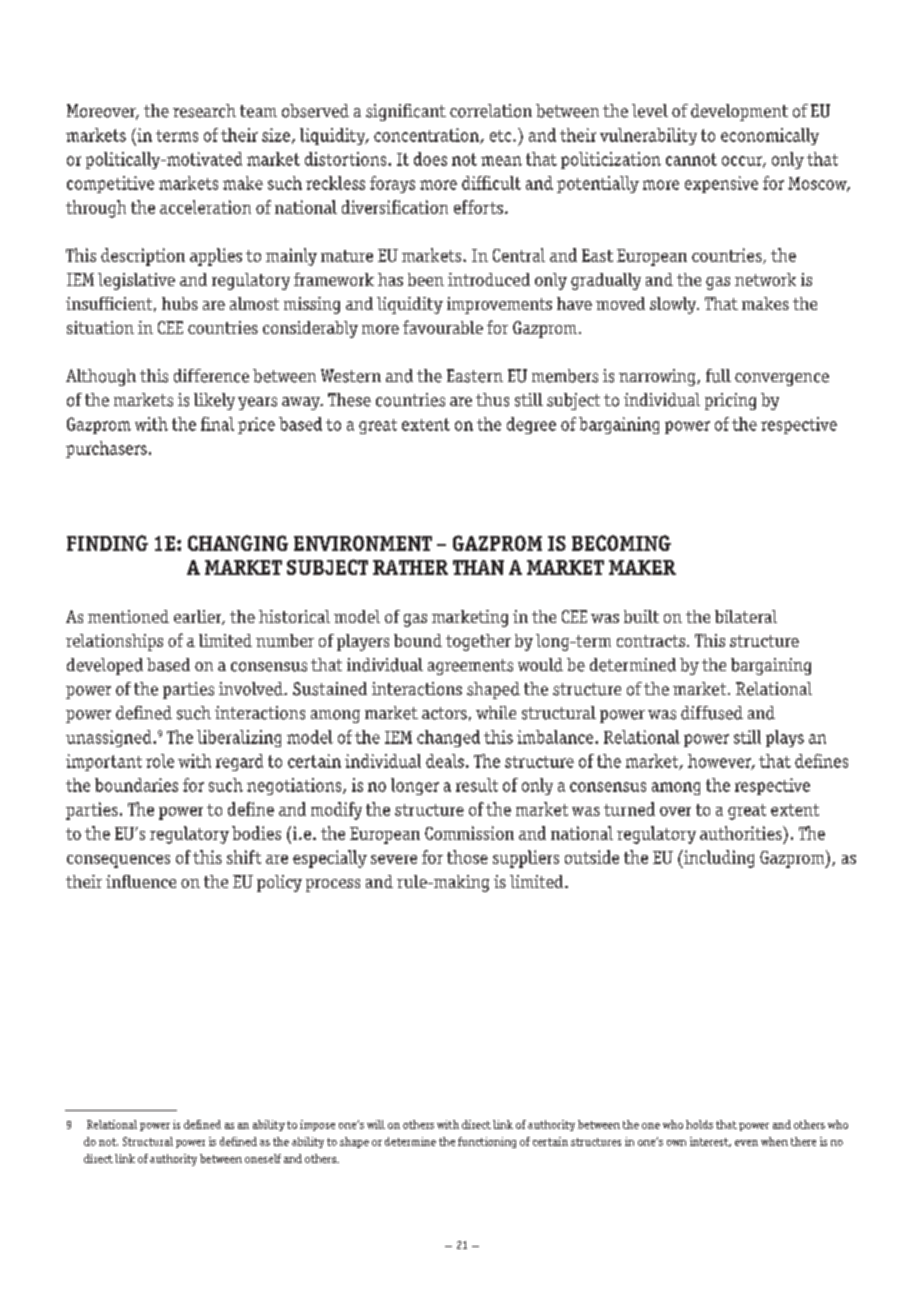 The width and height of the screenshot is (924, 1308). Describe the element at coordinates (204, 111) in the screenshot. I see `research` at that location.
